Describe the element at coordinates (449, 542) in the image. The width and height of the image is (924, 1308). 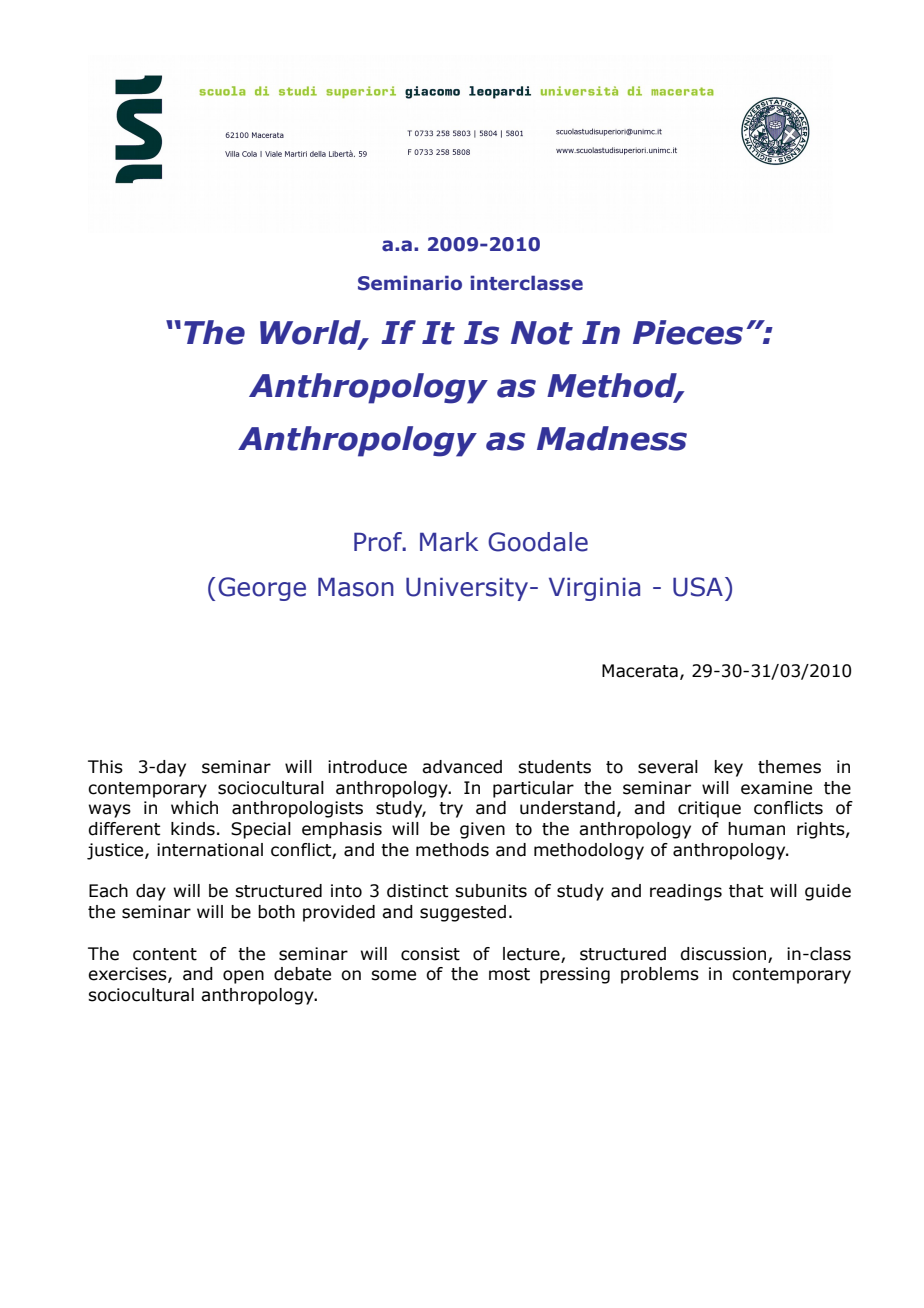
I see `Mark` at that location.
